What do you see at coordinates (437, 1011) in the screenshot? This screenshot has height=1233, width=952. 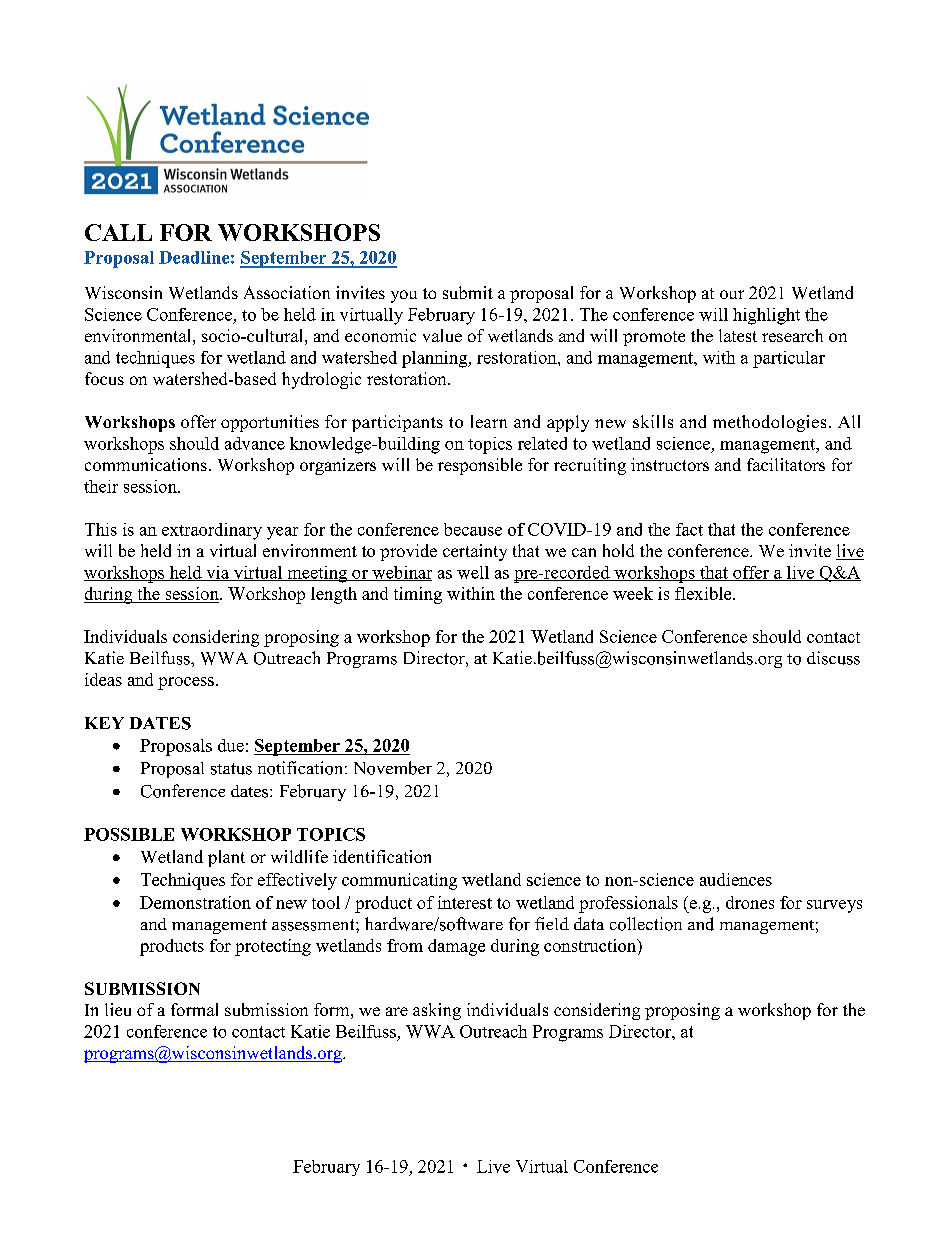 I see `asking` at bounding box center [437, 1011].
